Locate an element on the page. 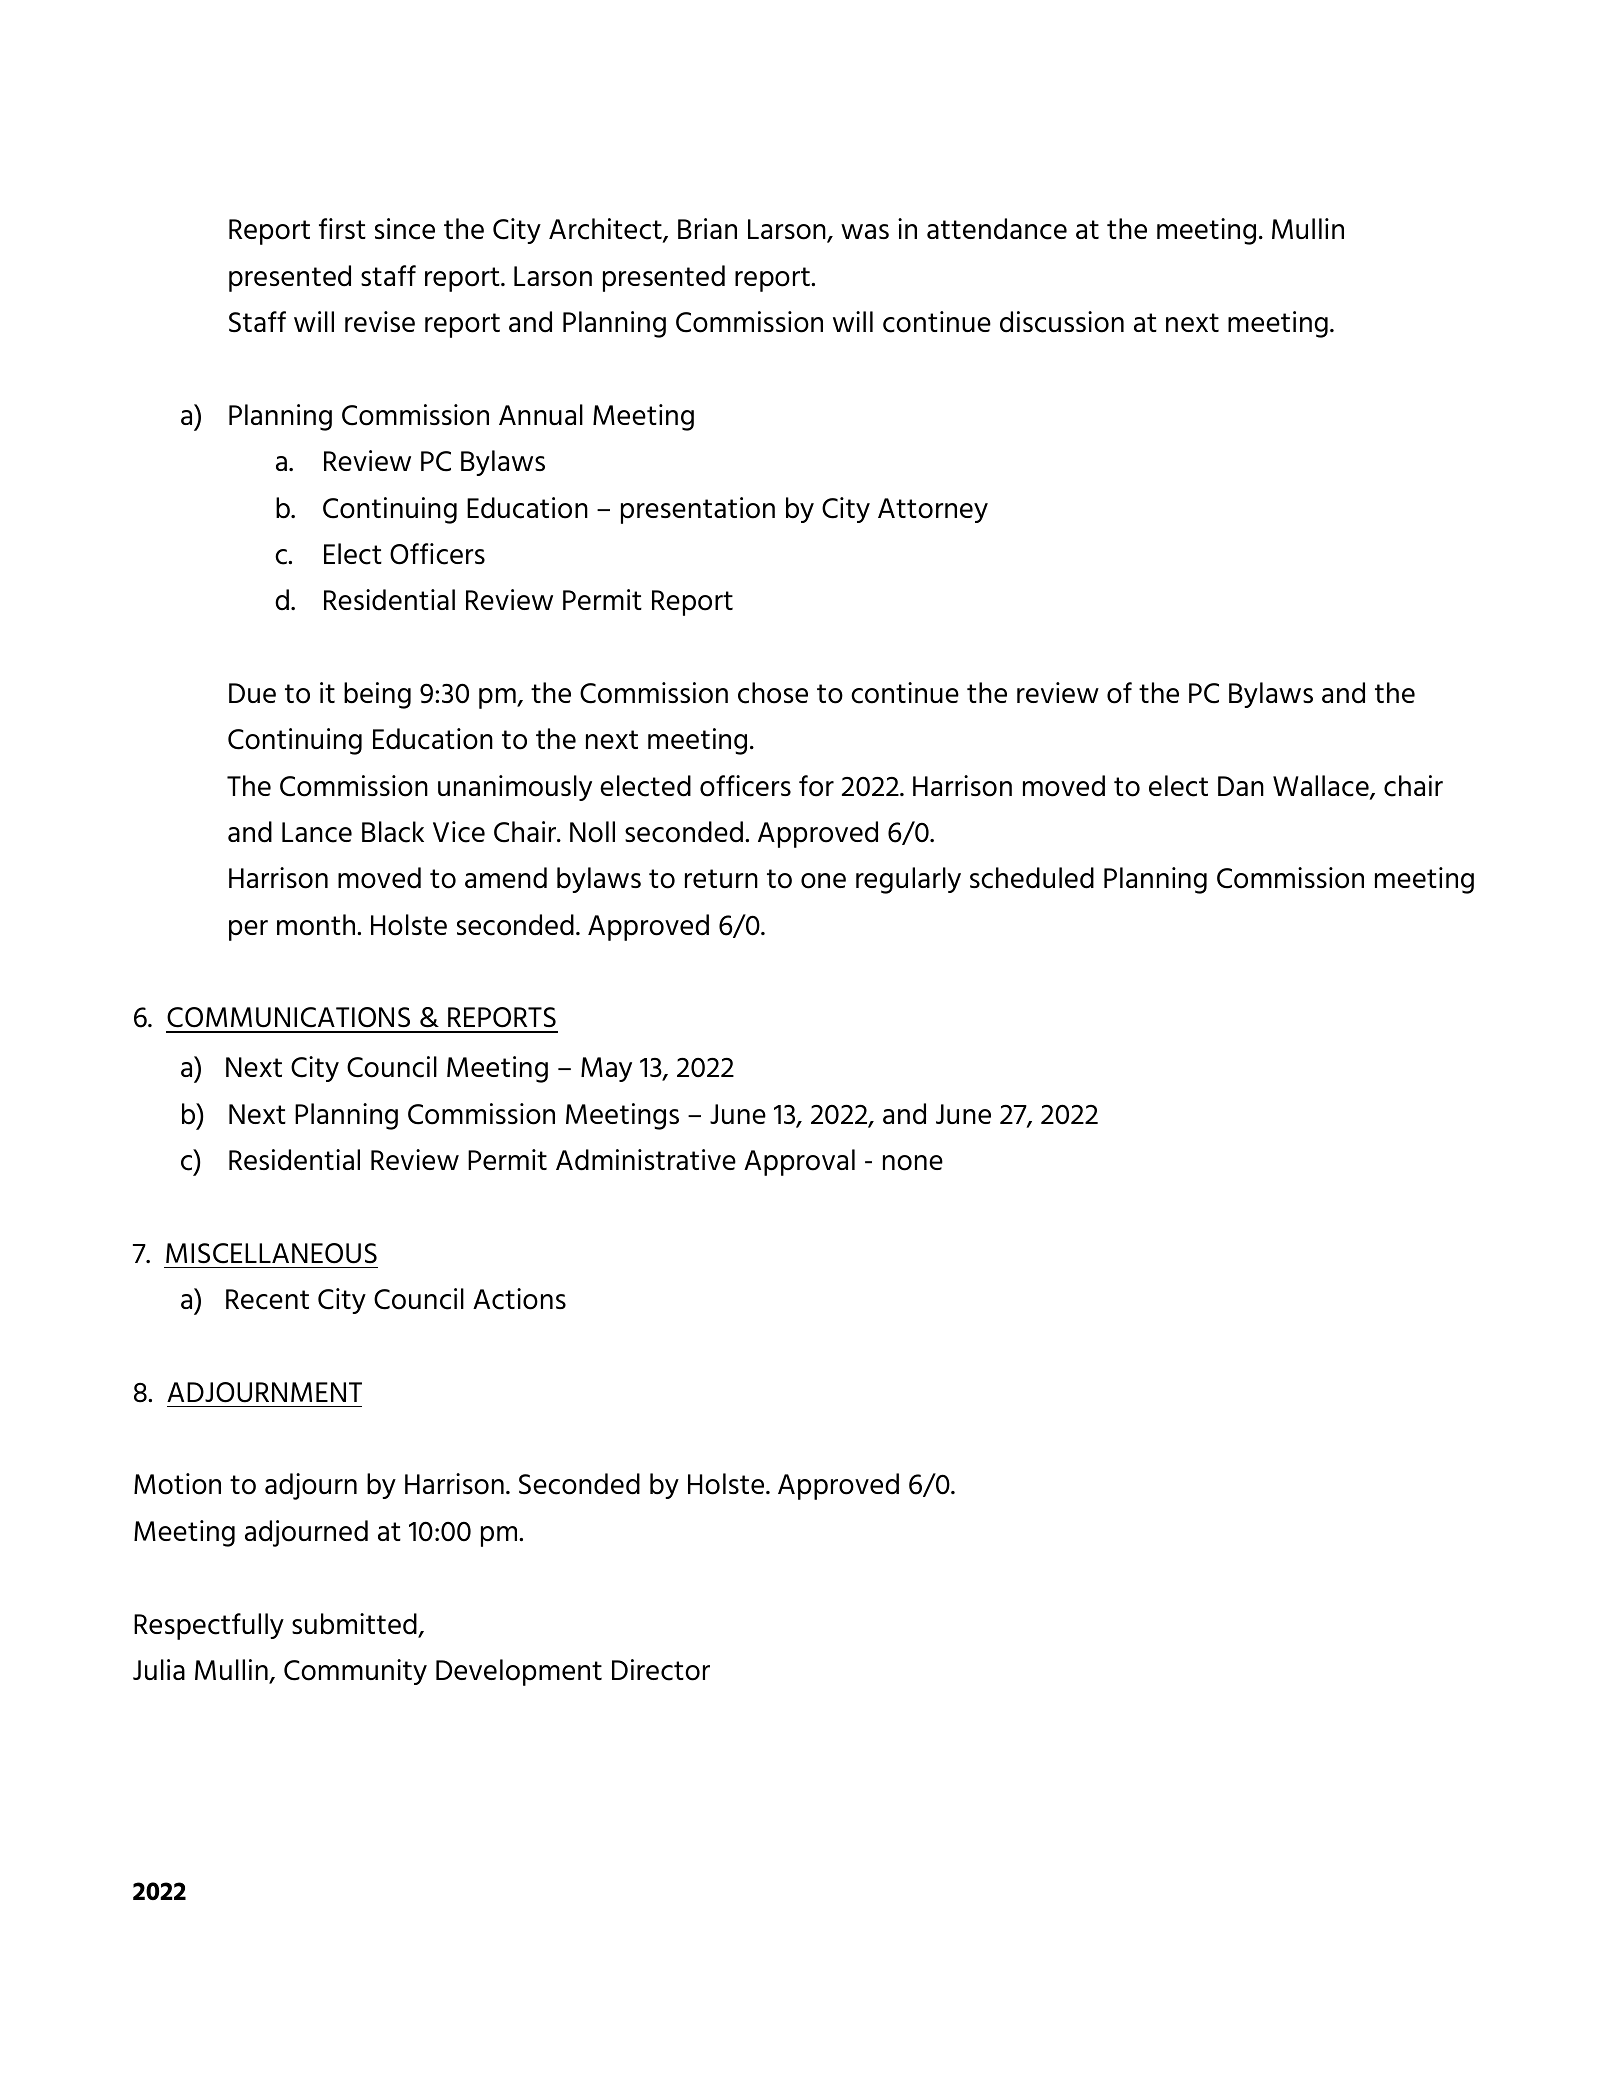  Wallace is located at coordinates (1322, 787).
